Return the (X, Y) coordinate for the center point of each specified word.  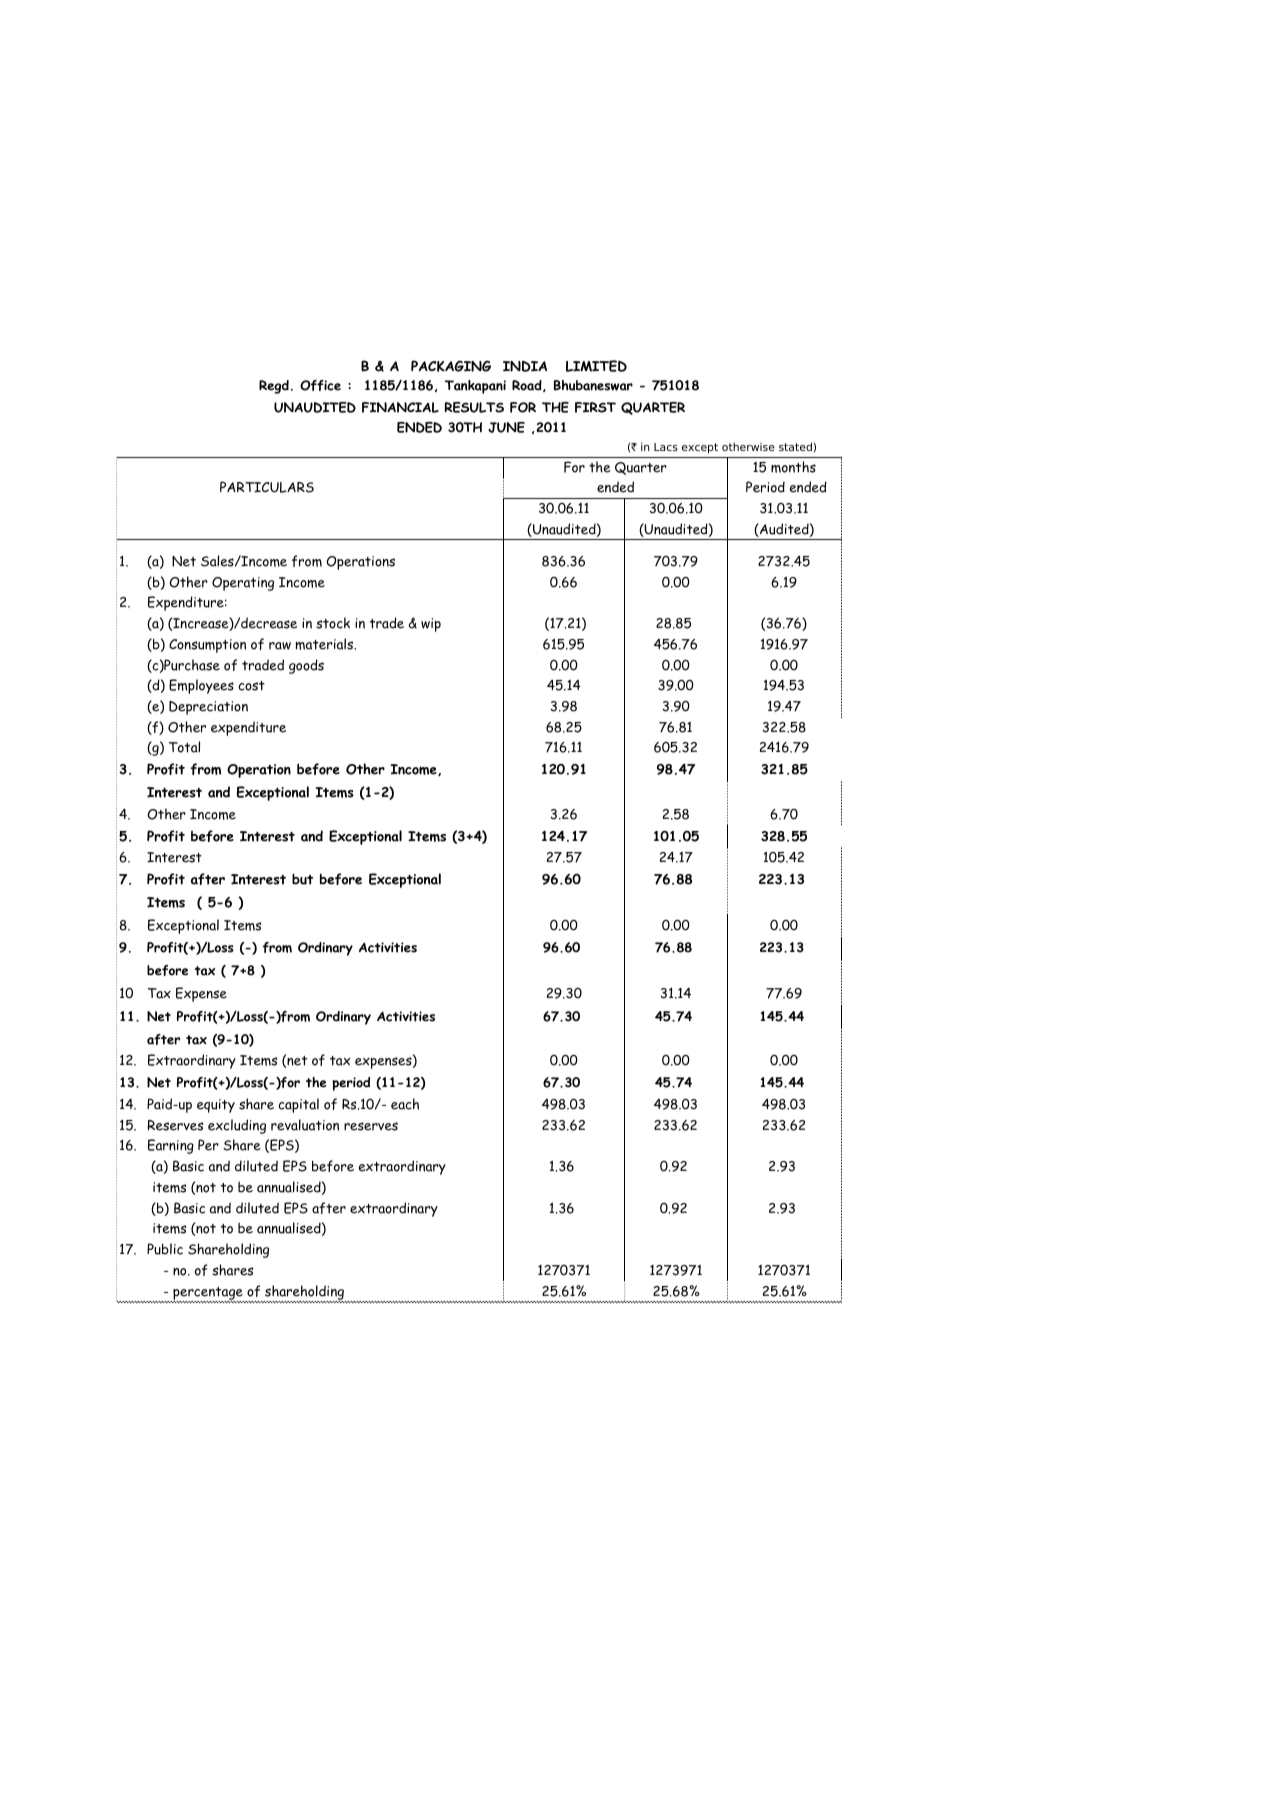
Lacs (666, 447)
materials (325, 644)
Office (320, 385)
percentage (207, 1294)
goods (306, 666)
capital (298, 1105)
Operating (243, 584)
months (793, 467)
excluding (237, 1126)
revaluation (305, 1125)
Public (165, 1249)
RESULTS (474, 407)
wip (431, 625)
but (302, 879)
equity (216, 1106)
